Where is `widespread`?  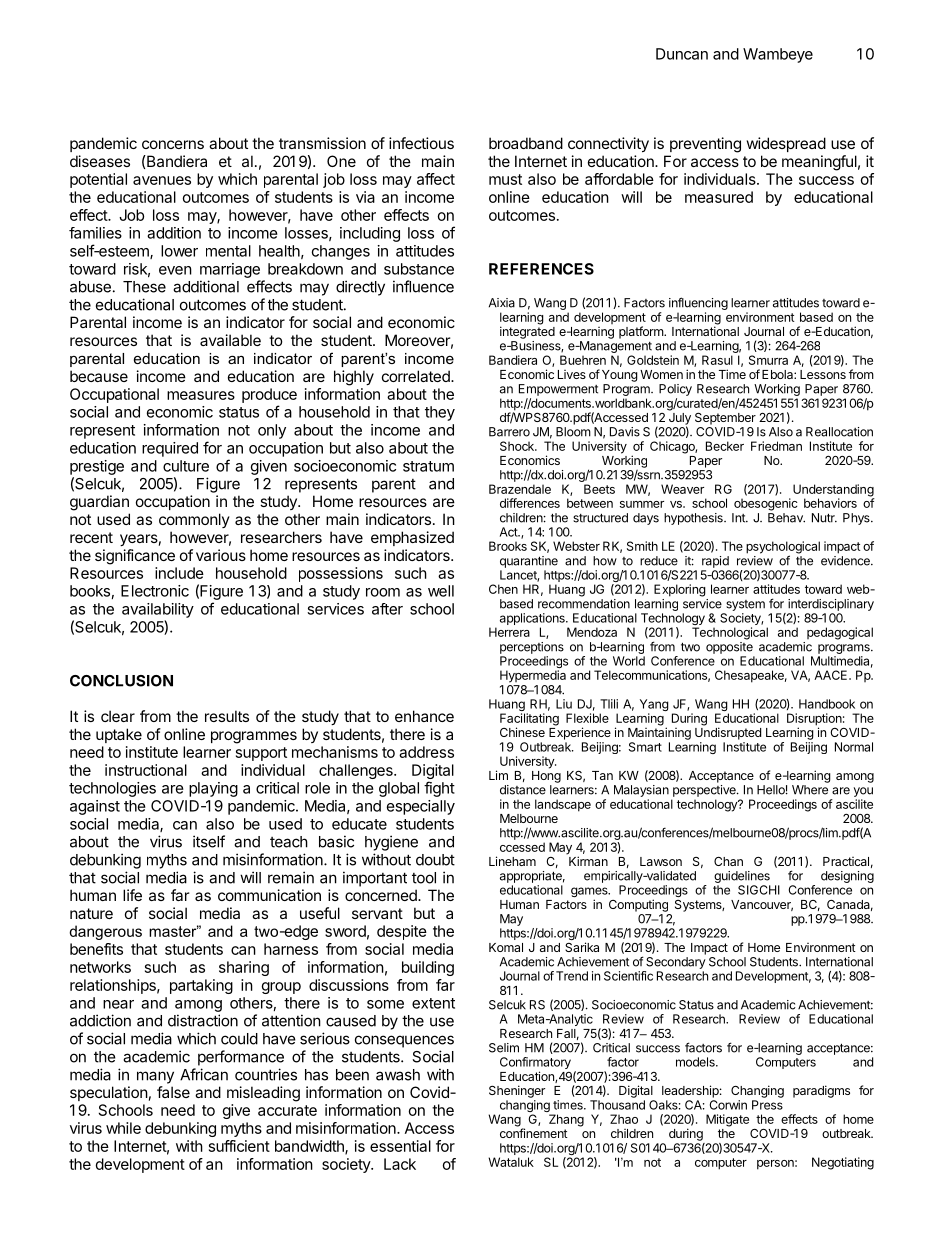 widespread is located at coordinates (786, 144).
